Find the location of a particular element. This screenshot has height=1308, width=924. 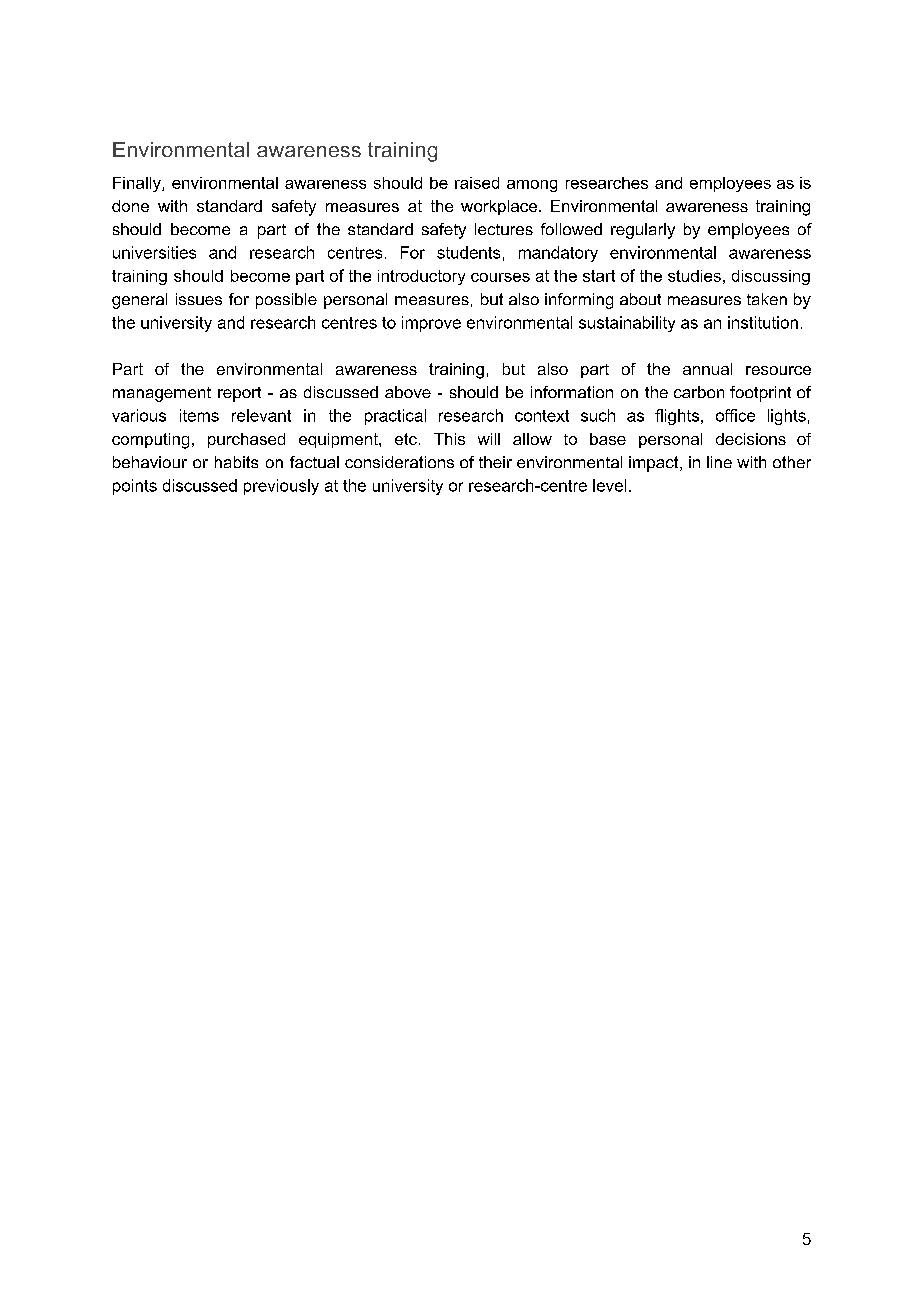

their is located at coordinates (495, 462).
